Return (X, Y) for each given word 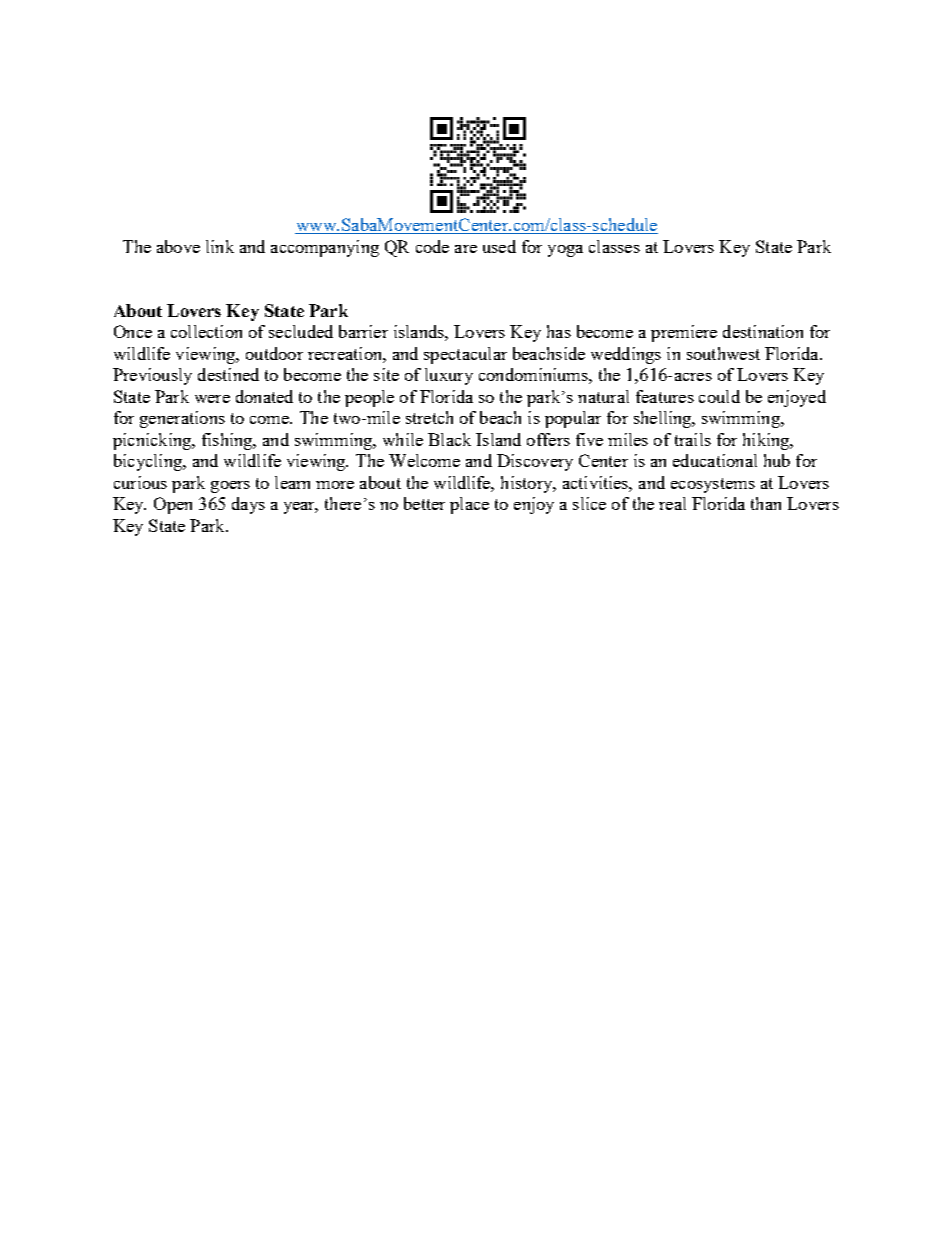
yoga (565, 251)
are (466, 249)
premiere (684, 333)
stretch (429, 417)
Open (173, 505)
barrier (363, 331)
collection (206, 331)
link (220, 246)
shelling (664, 419)
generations (182, 419)
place (469, 505)
